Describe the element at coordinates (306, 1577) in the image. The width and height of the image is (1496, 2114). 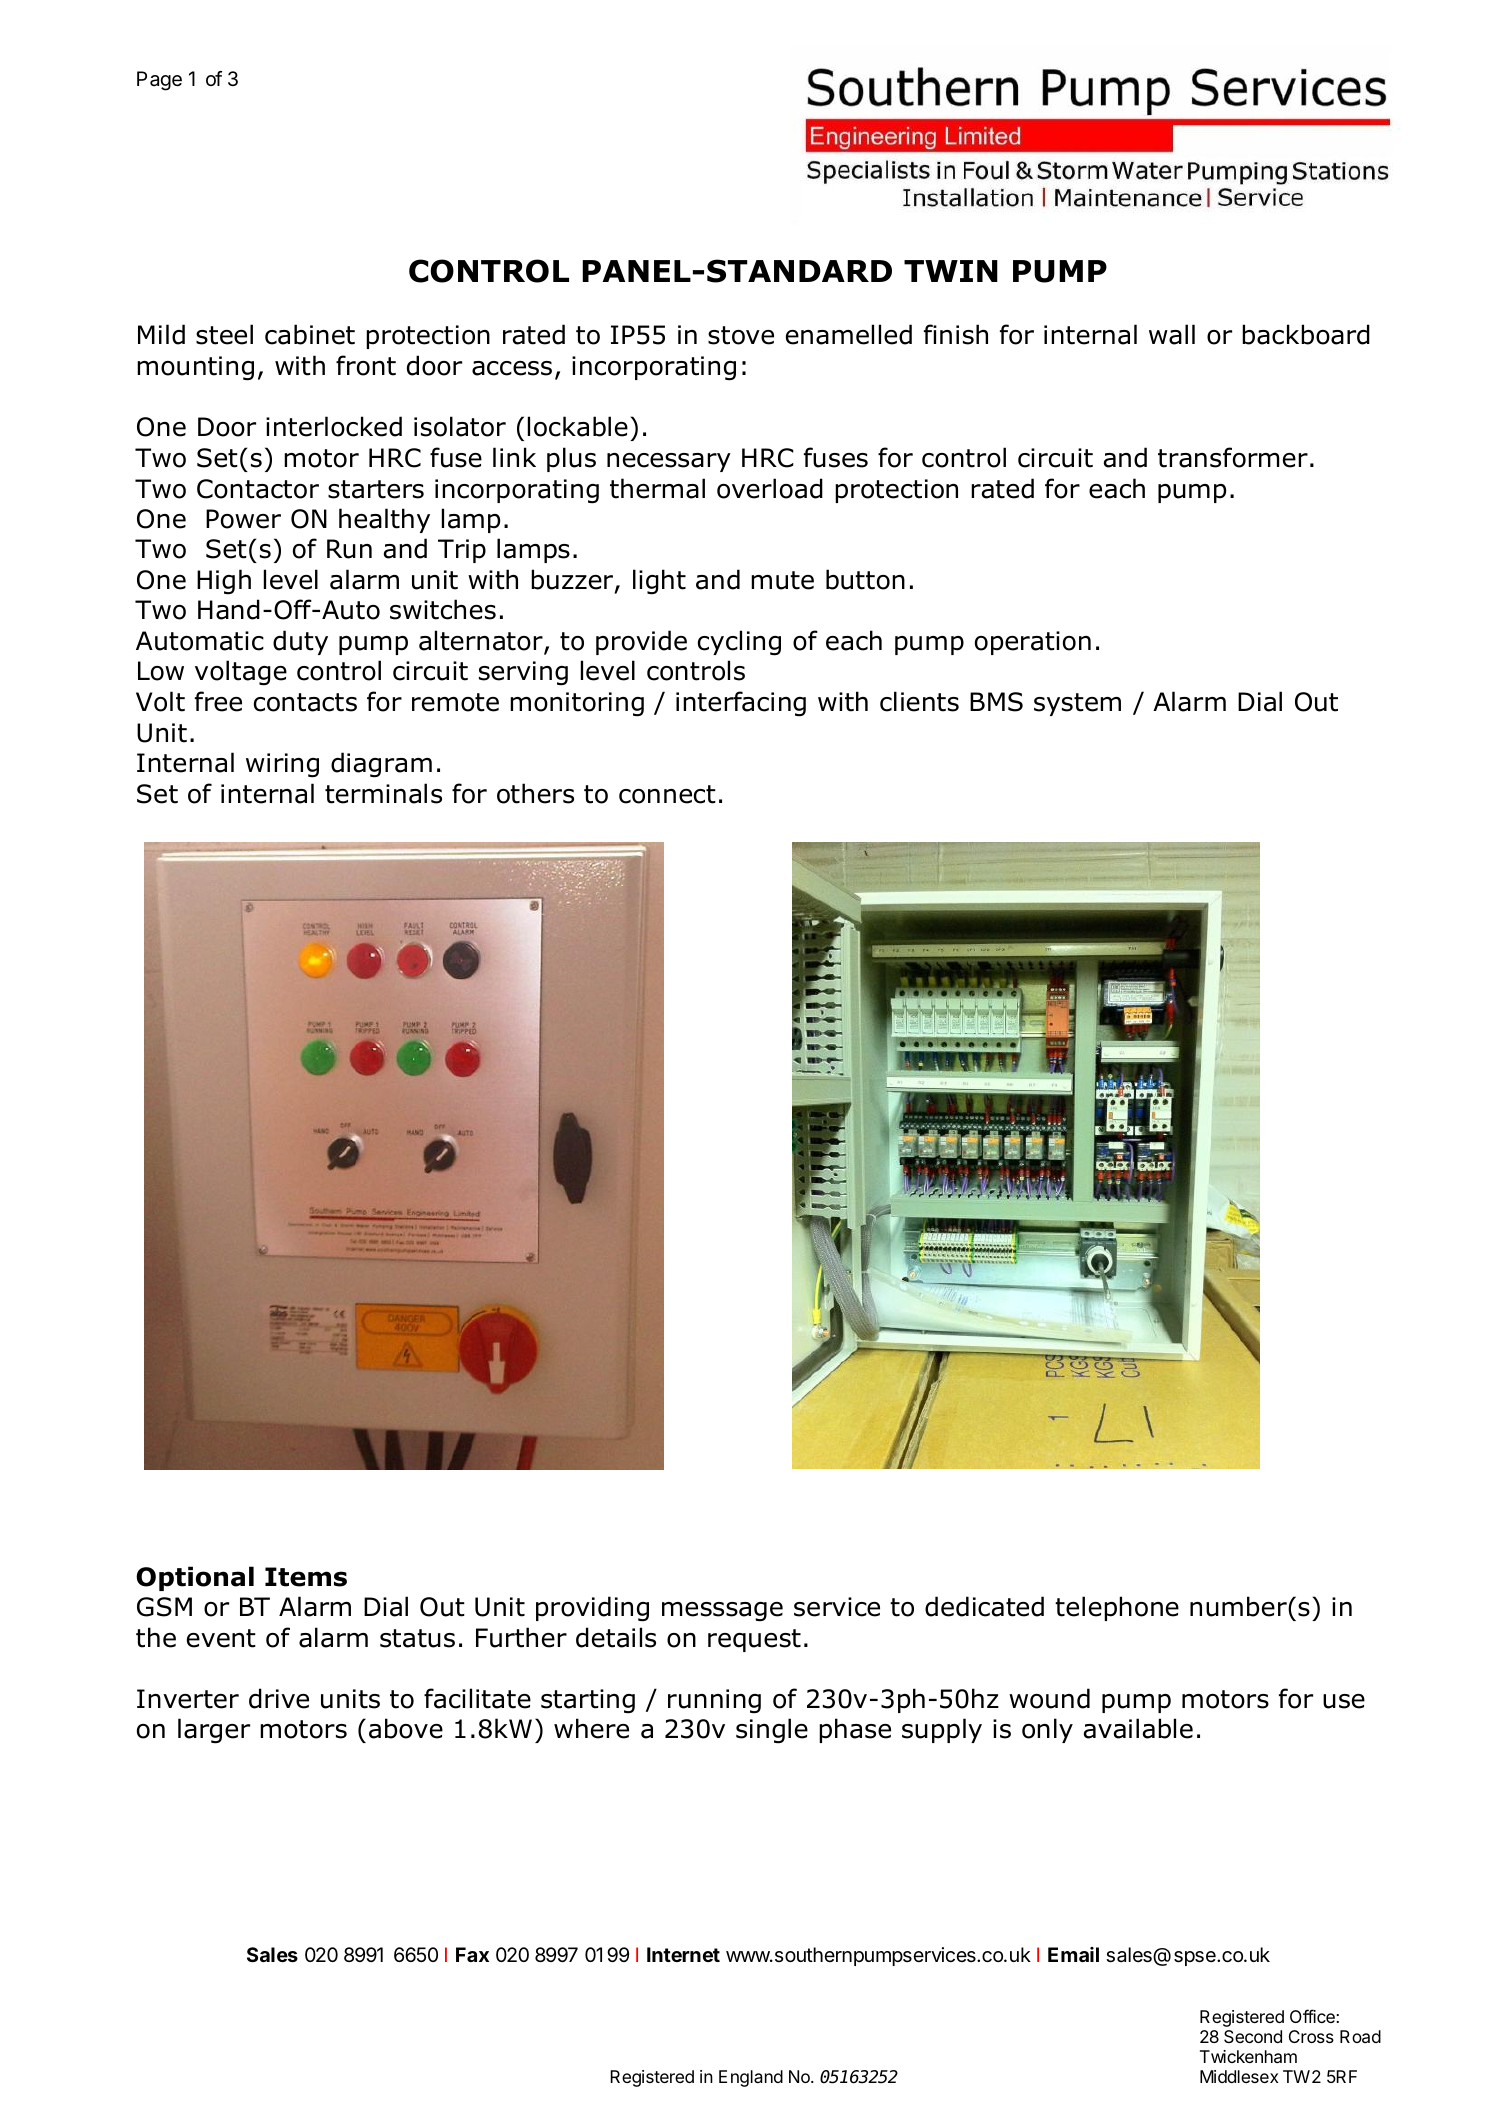
I see `Items` at that location.
